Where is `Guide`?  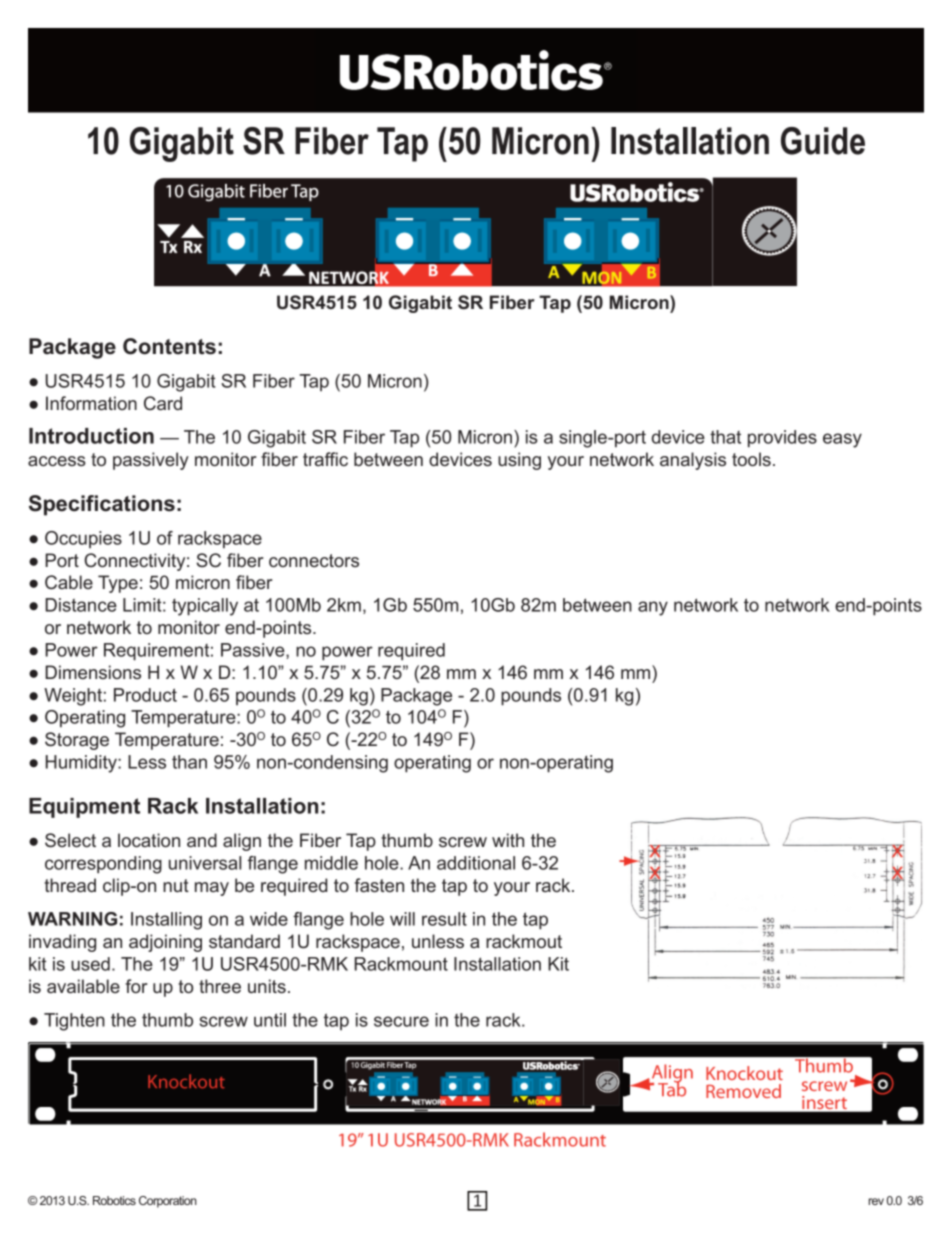 Guide is located at coordinates (823, 141).
